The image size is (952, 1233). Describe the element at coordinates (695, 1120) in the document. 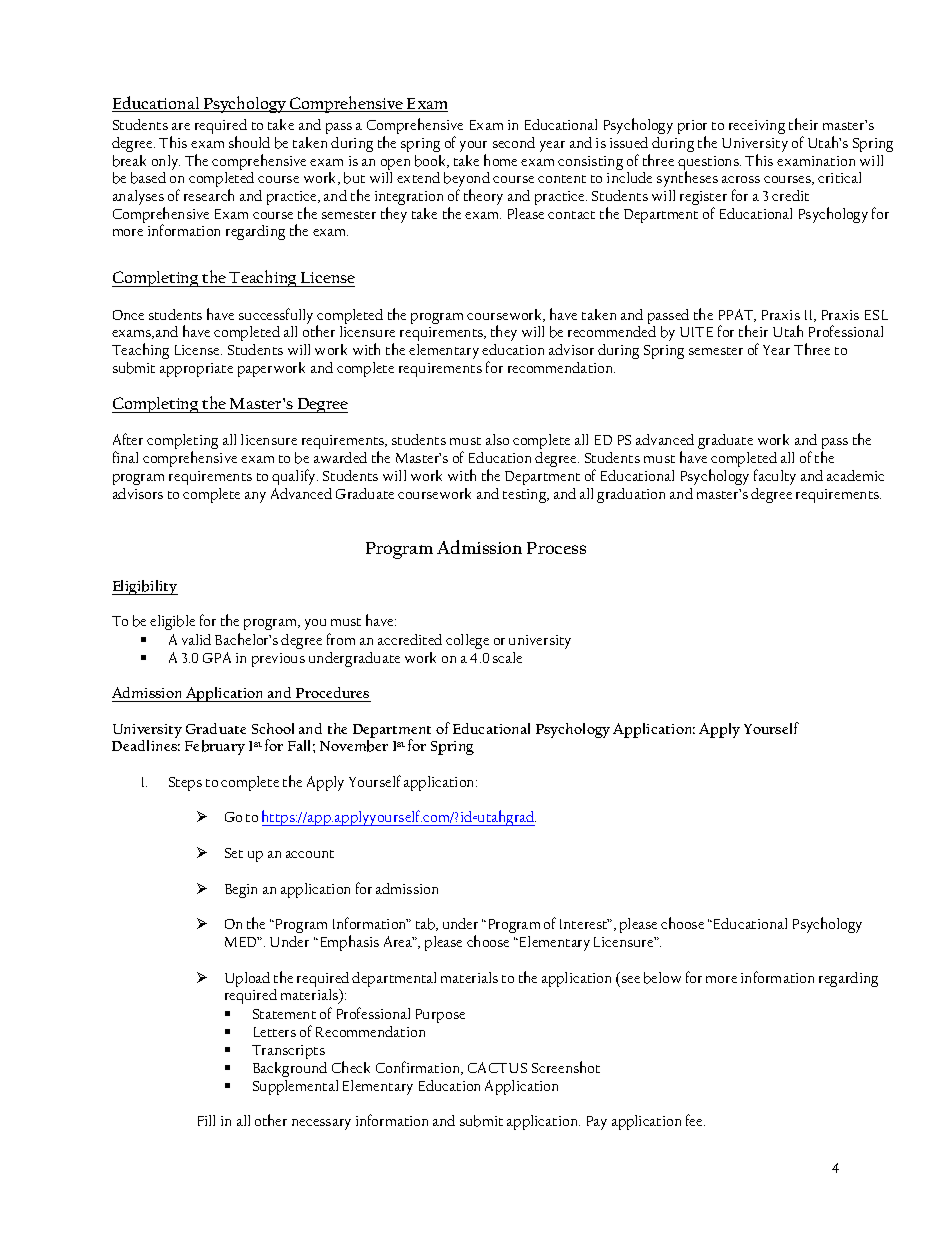

I see `fee` at that location.
